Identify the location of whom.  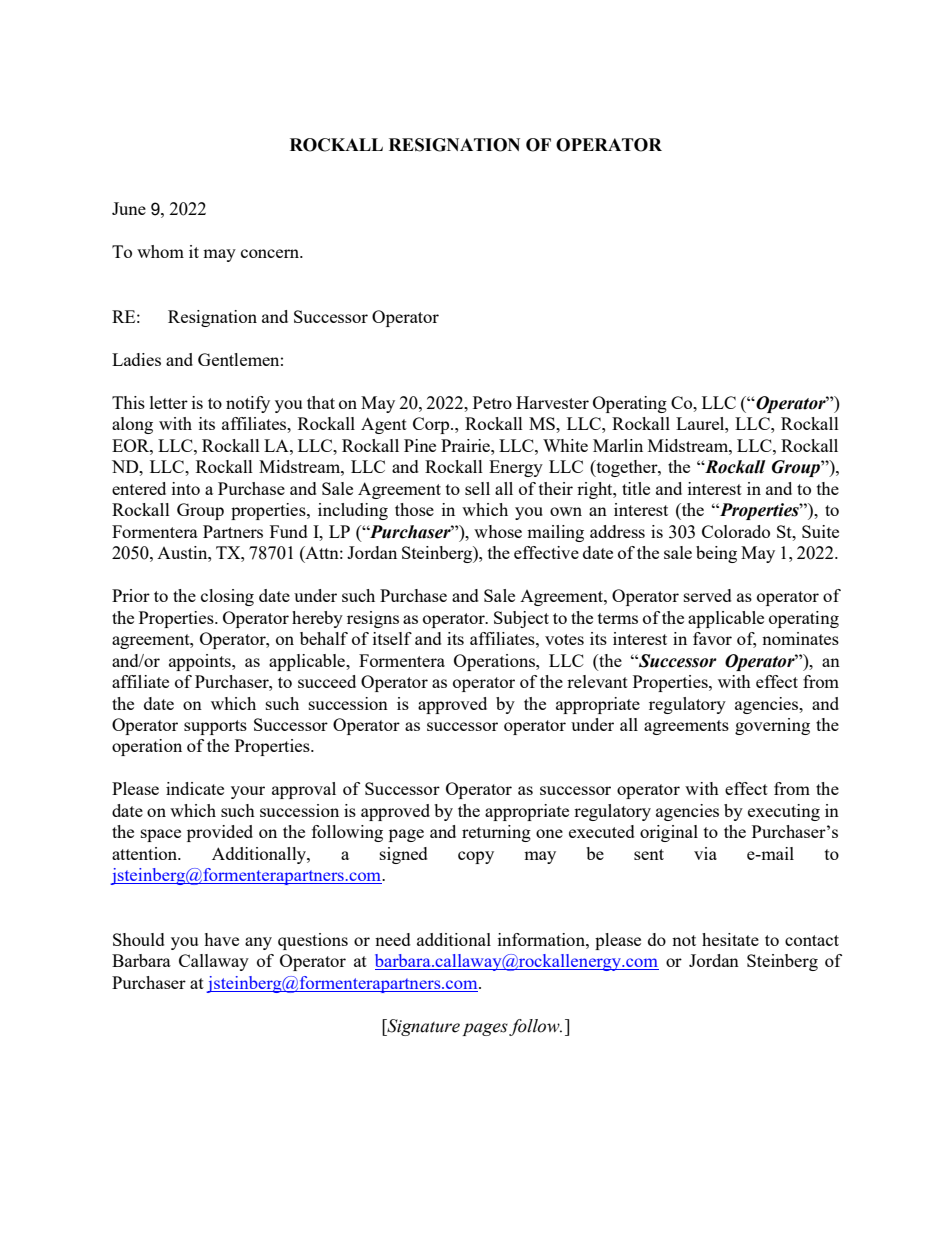
(160, 251).
